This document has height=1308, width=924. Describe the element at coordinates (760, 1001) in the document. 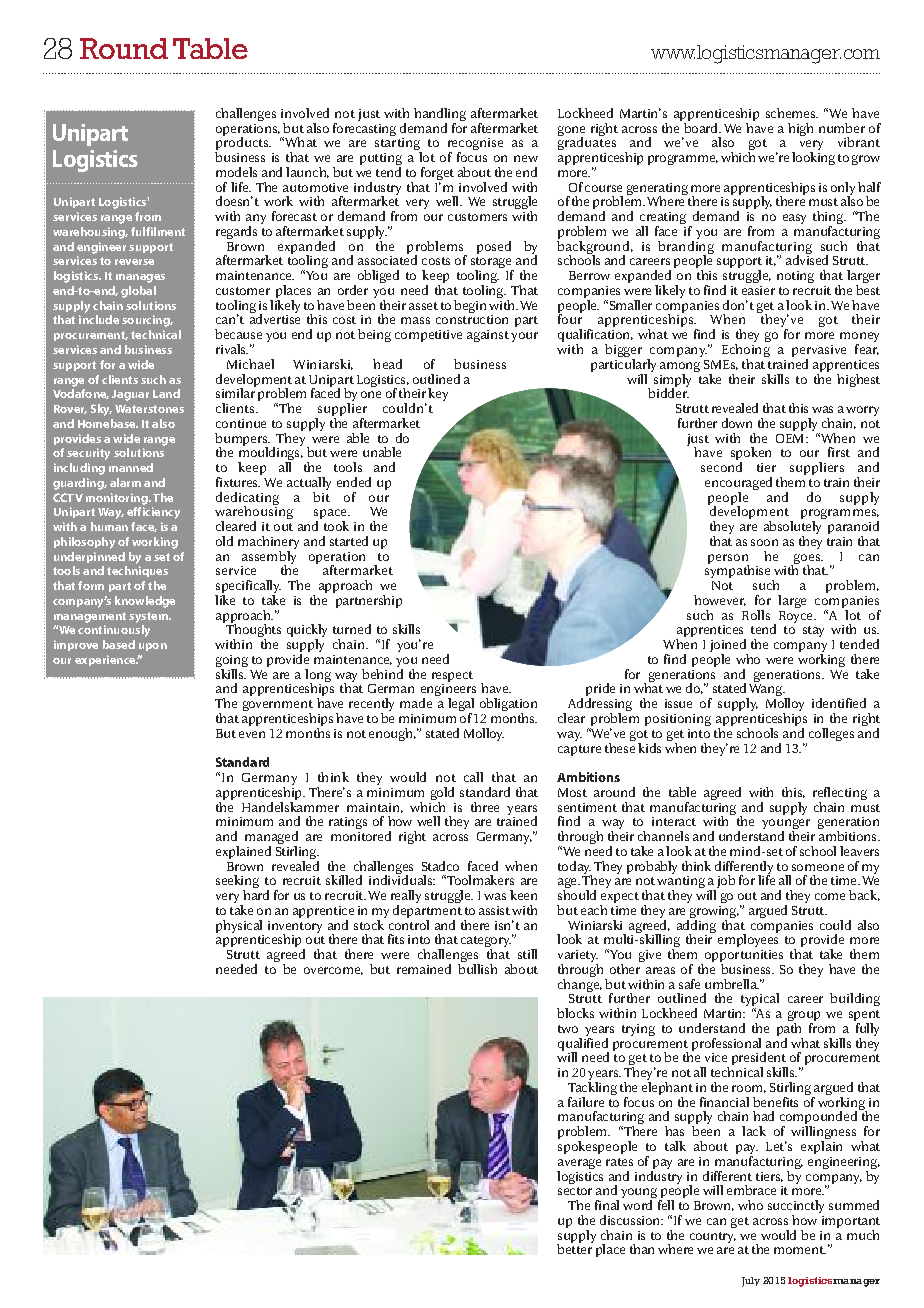

I see `typical` at that location.
